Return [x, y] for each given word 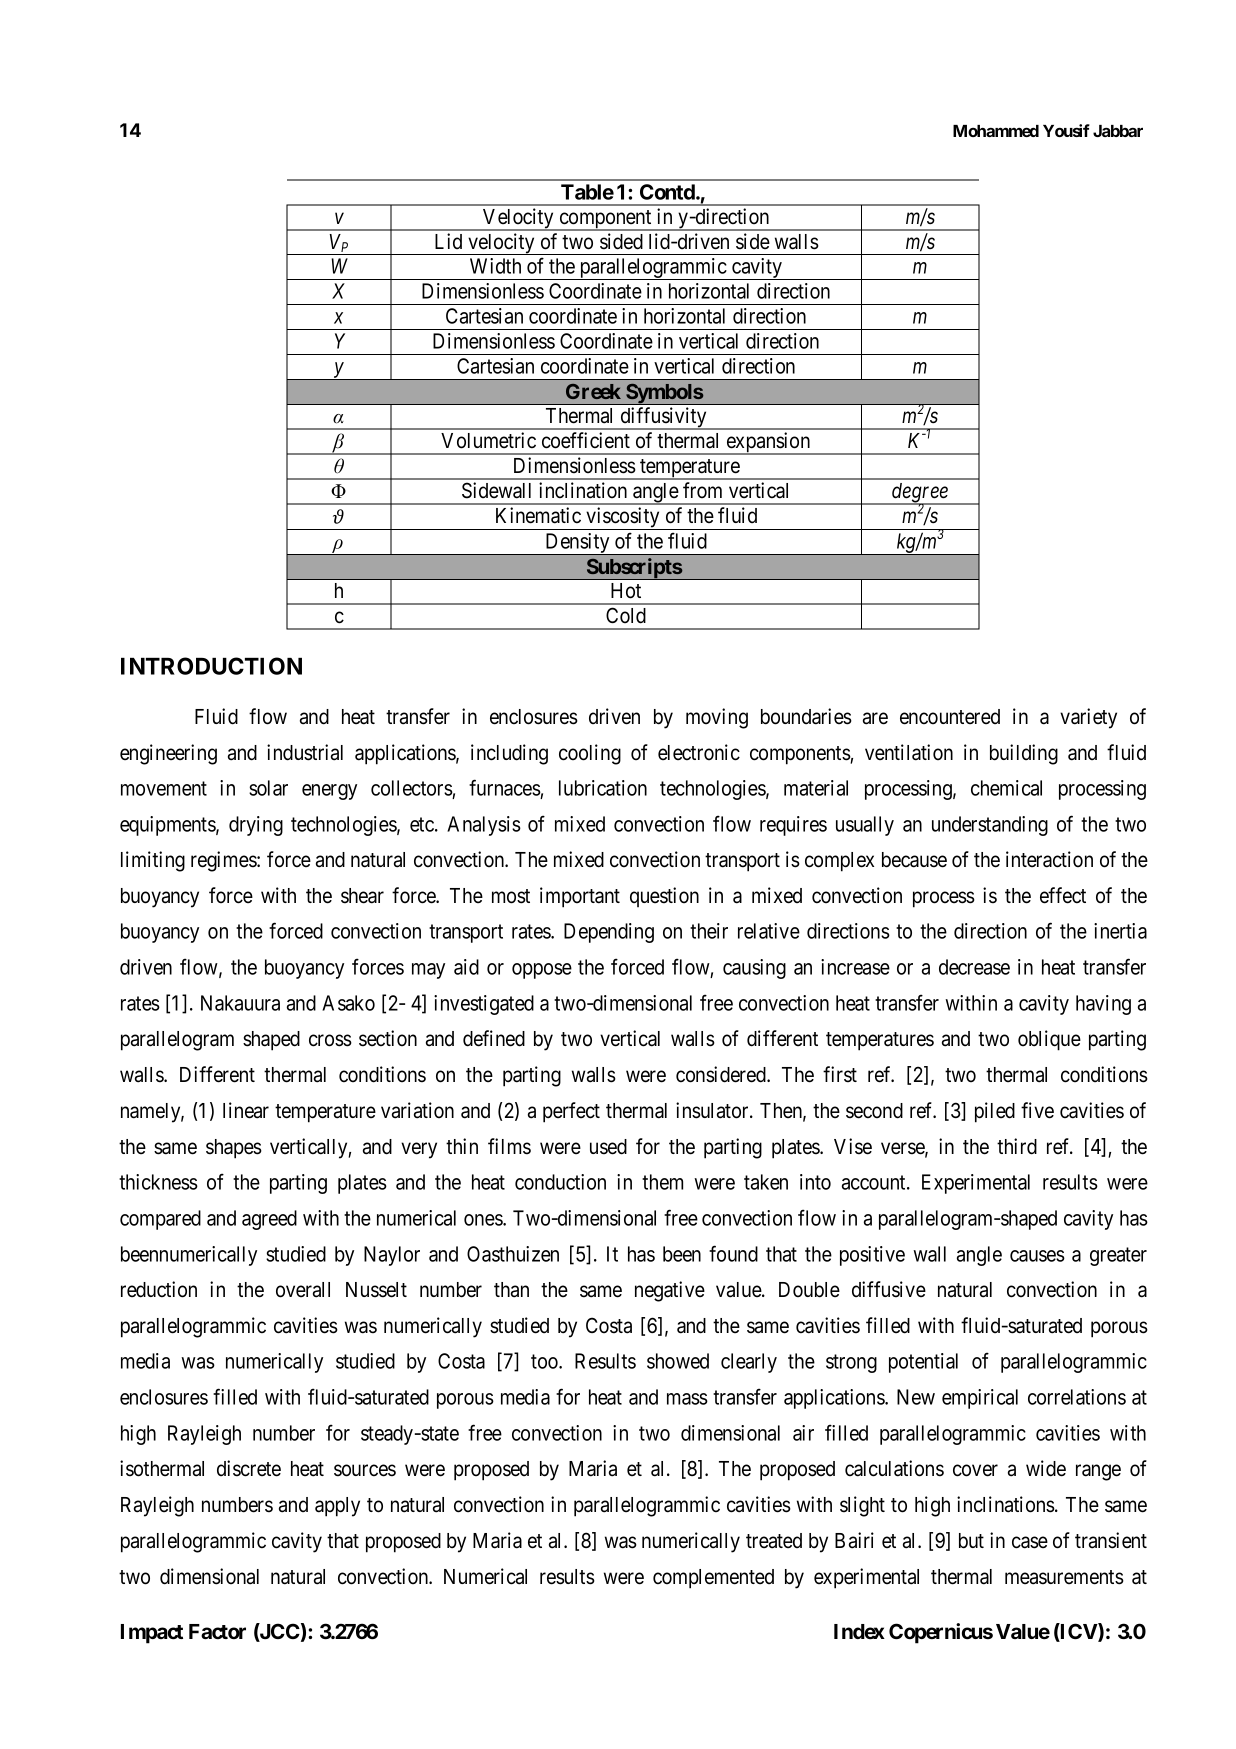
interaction [1049, 859]
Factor [217, 1631]
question [664, 897]
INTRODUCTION [211, 666]
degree [920, 494]
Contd [668, 192]
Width [495, 266]
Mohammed [996, 131]
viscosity [623, 518]
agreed [269, 1220]
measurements [1064, 1577]
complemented [713, 1579]
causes [1037, 1256]
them [662, 1182]
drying [256, 826]
